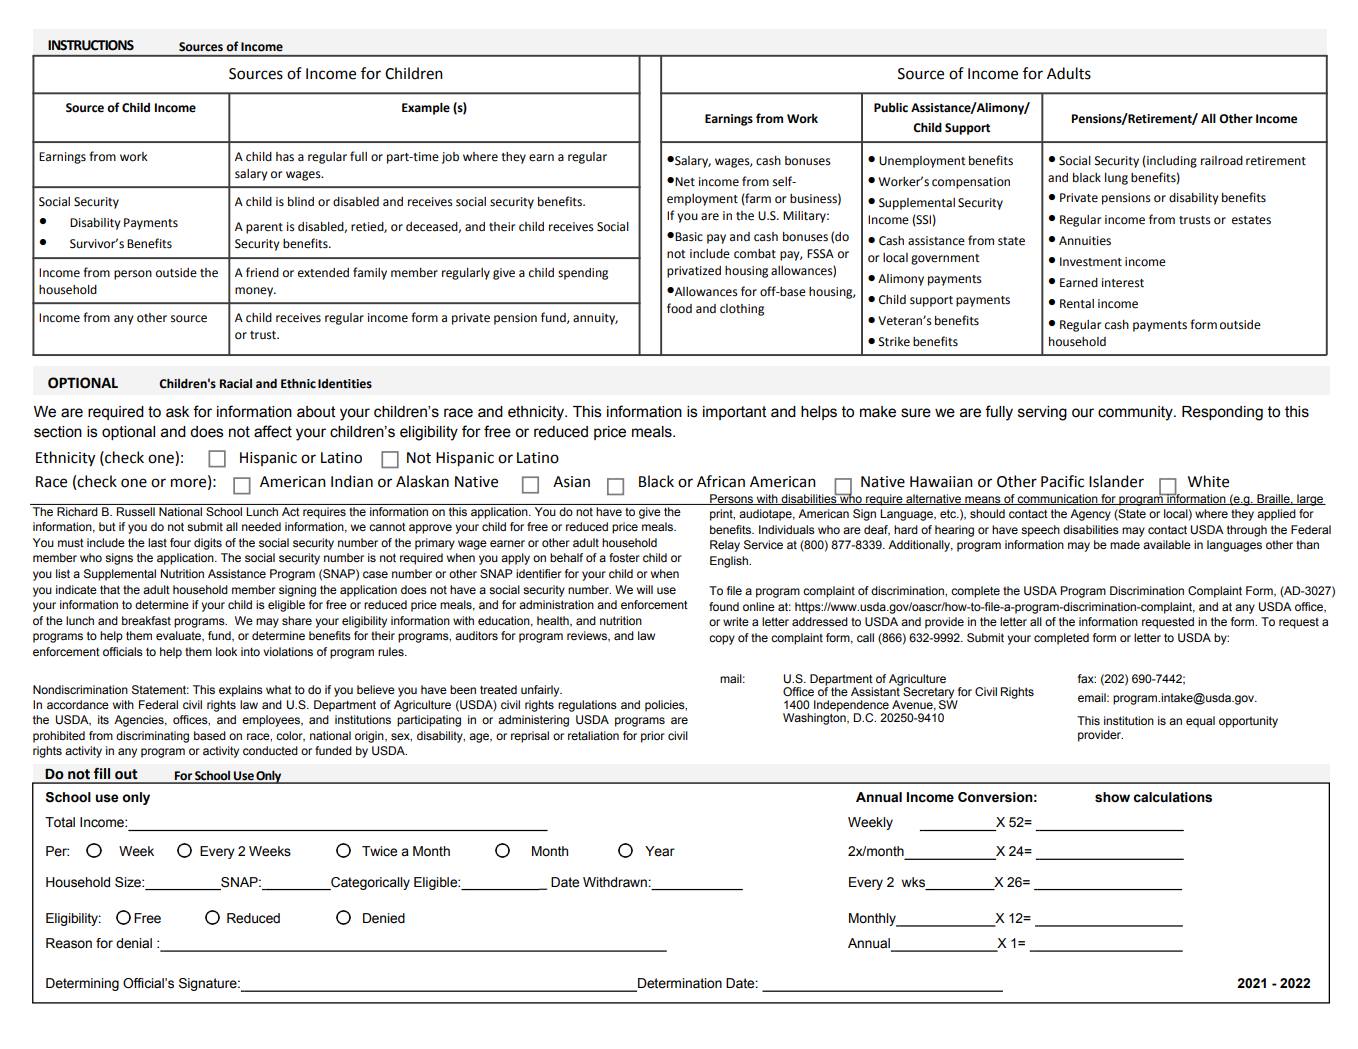  What do you see at coordinates (679, 984) in the page?
I see `Determination` at bounding box center [679, 984].
